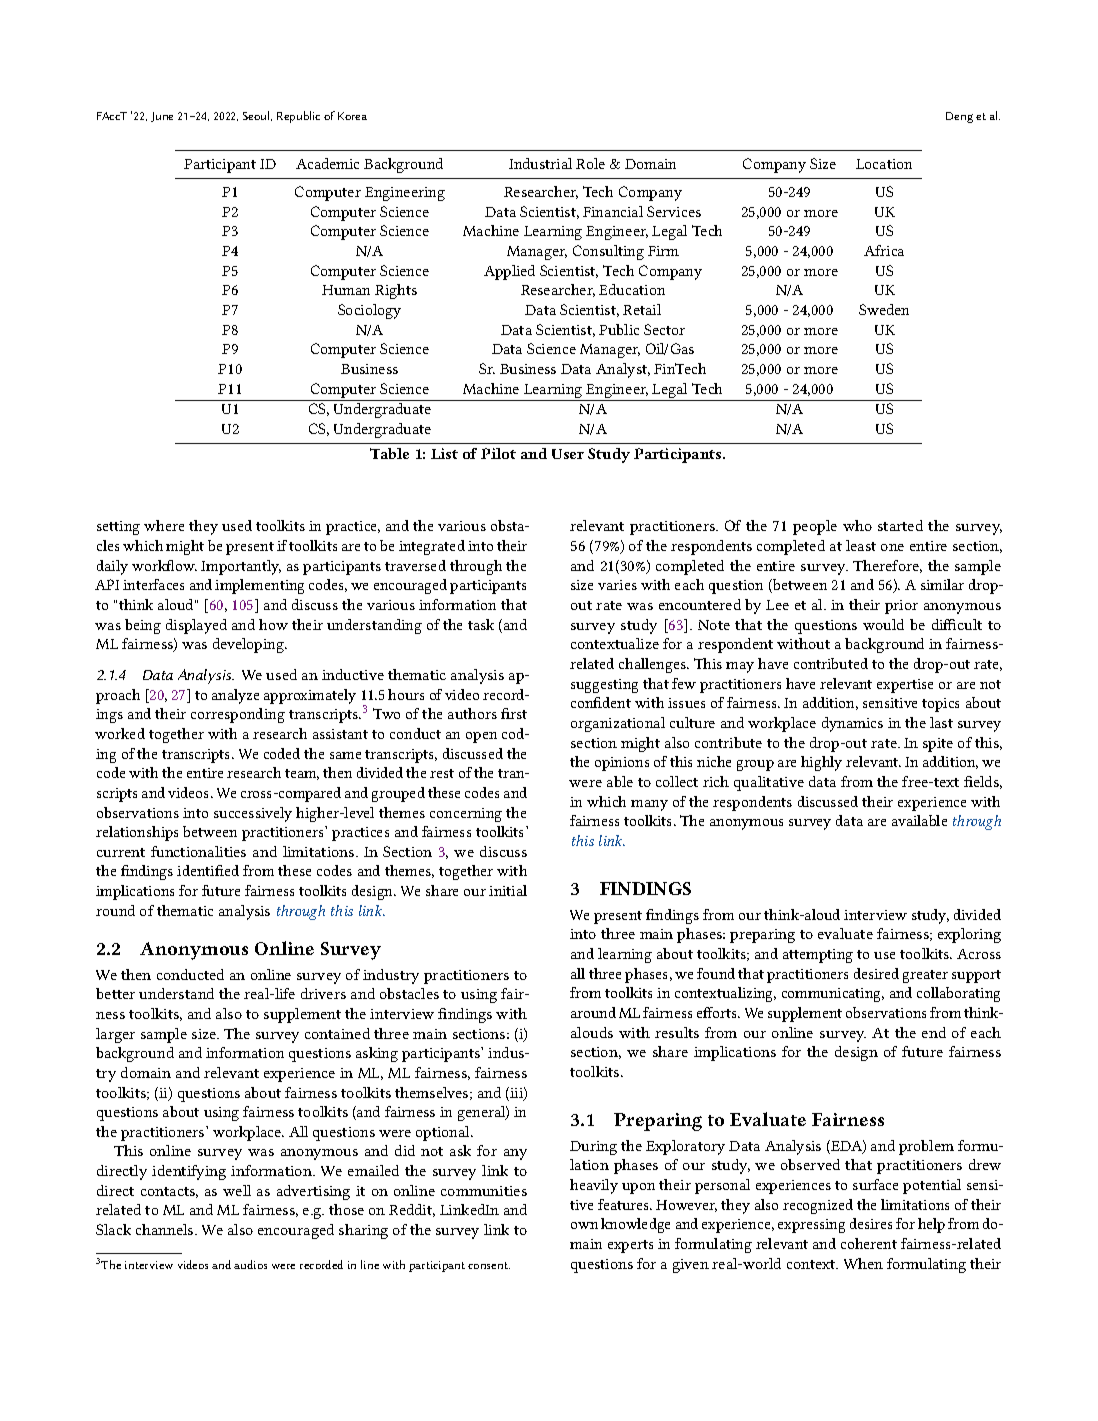 The width and height of the document is (1098, 1421). Describe the element at coordinates (466, 815) in the document. I see `concerning` at that location.
